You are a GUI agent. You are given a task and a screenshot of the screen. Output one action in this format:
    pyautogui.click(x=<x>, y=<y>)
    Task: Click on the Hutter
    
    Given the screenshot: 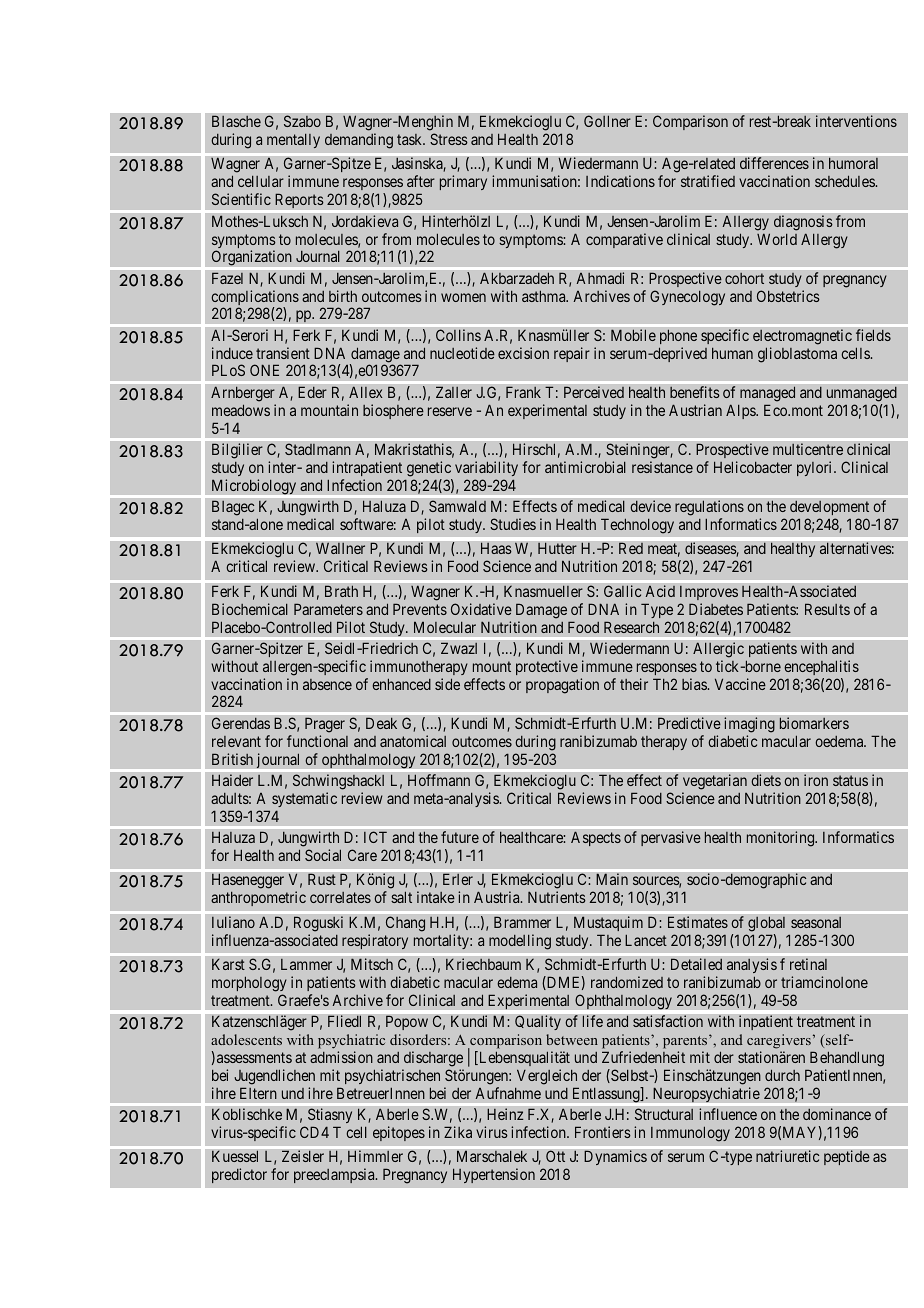 What is the action you would take?
    pyautogui.click(x=557, y=548)
